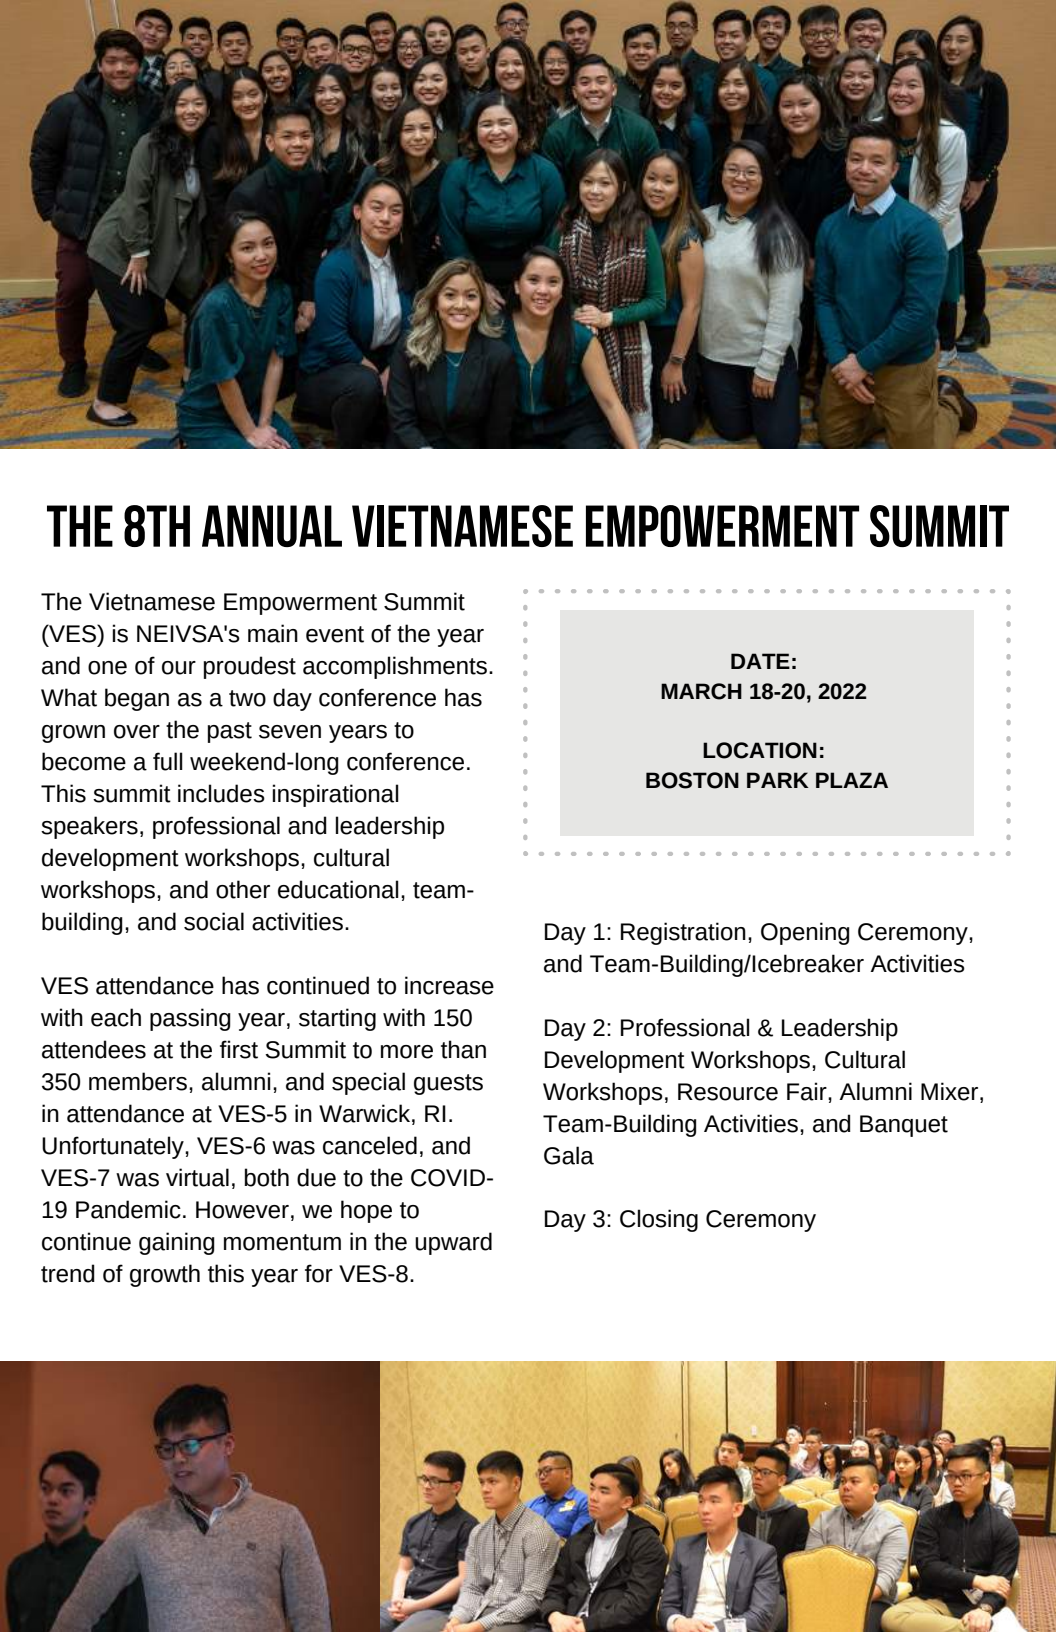 The width and height of the screenshot is (1056, 1632). What do you see at coordinates (805, 933) in the screenshot?
I see `Opening` at bounding box center [805, 933].
